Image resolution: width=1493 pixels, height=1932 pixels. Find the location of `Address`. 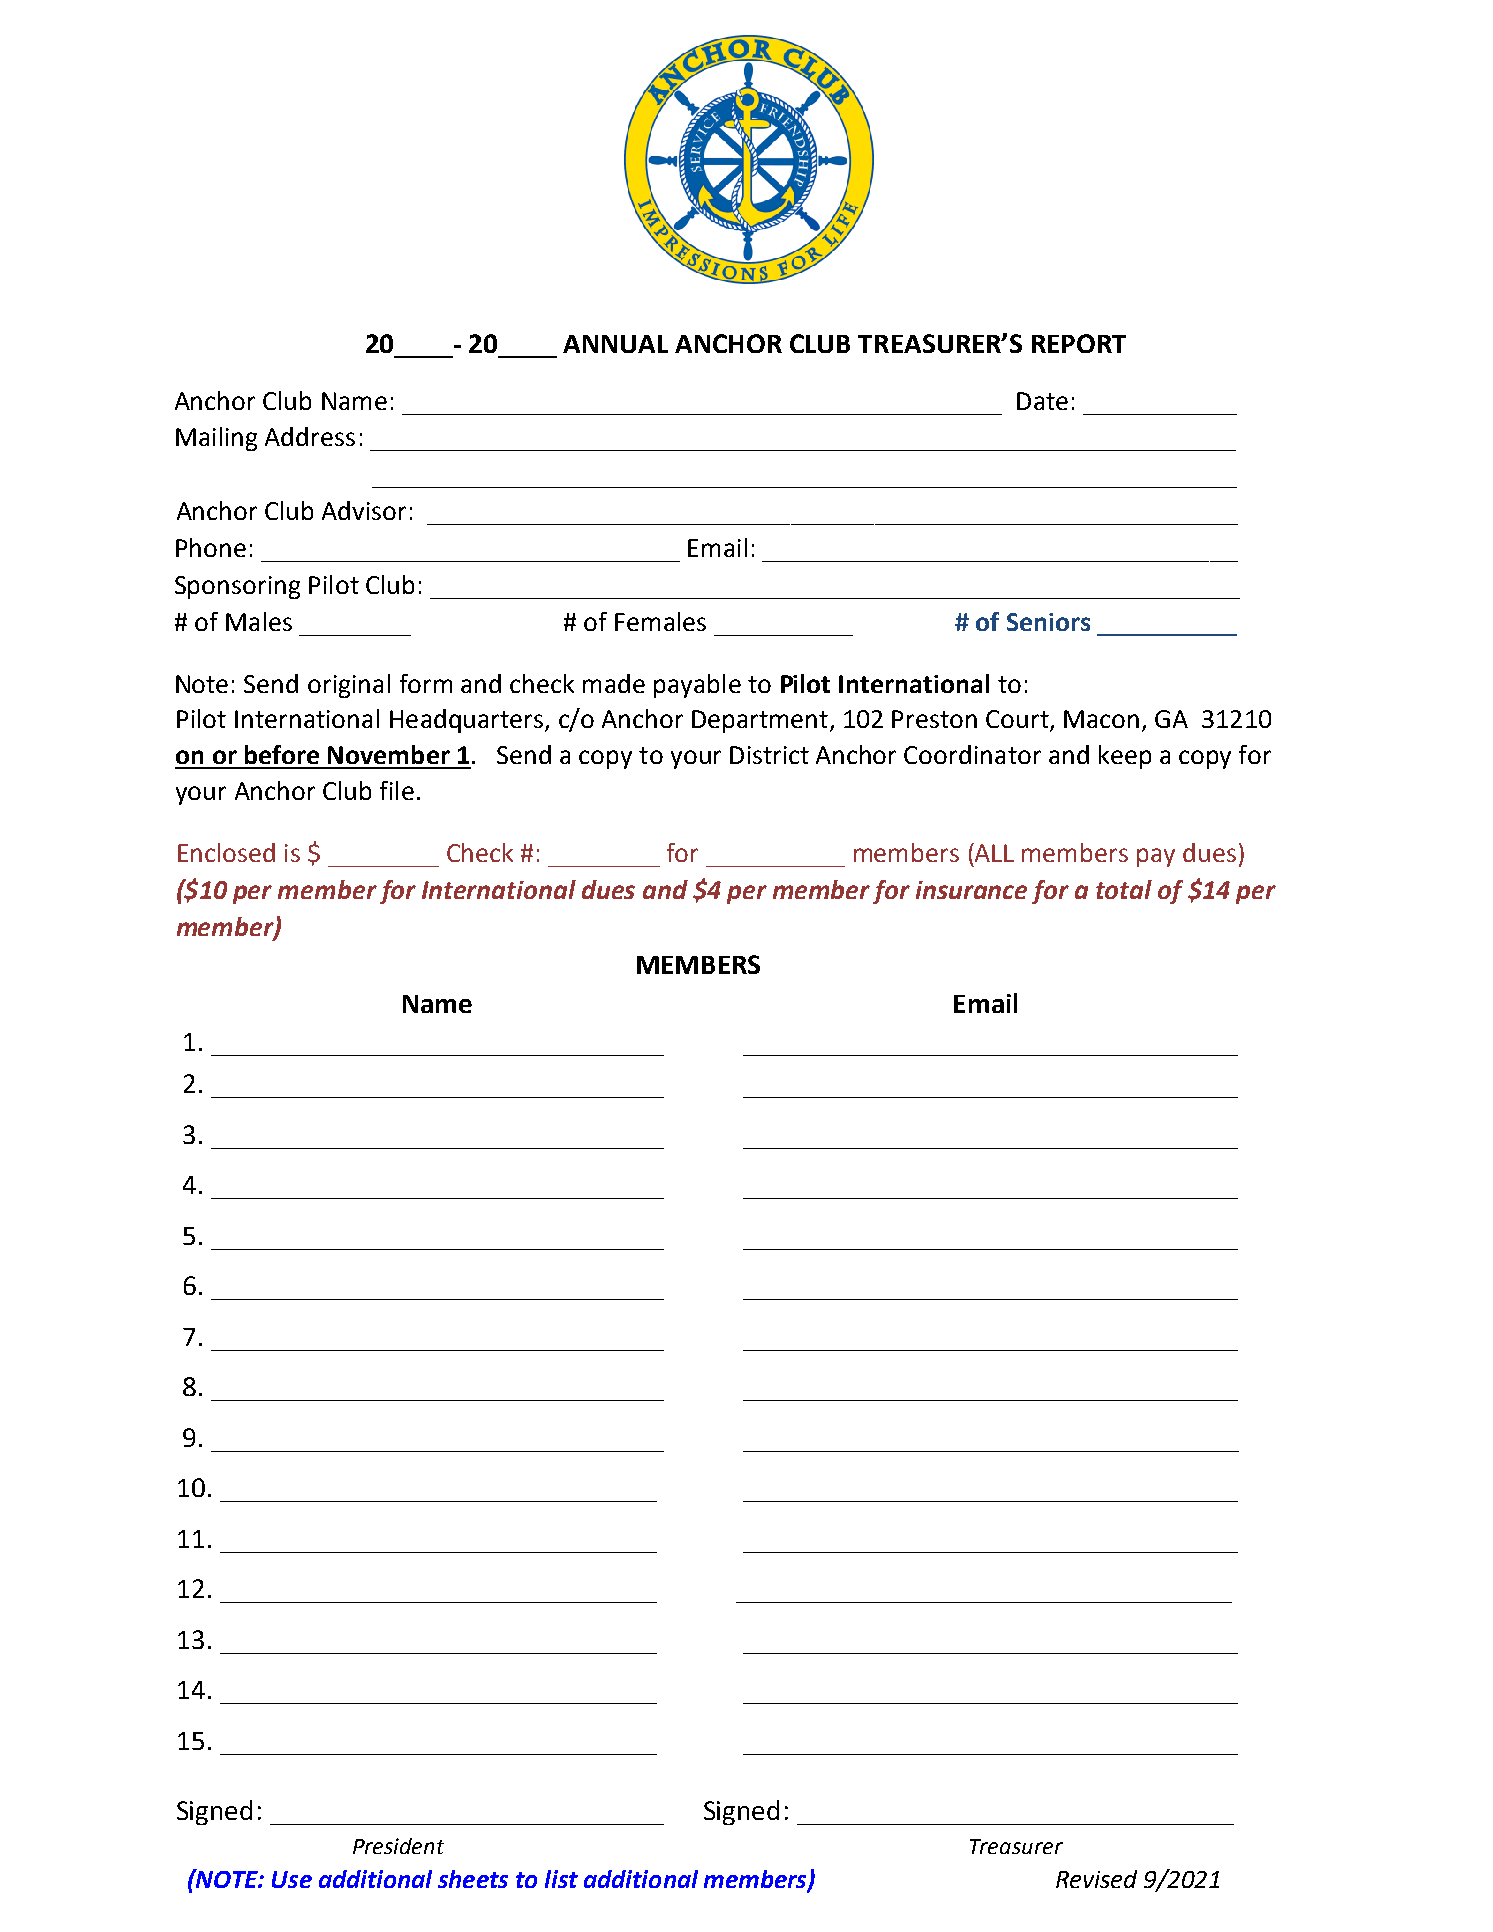

Address is located at coordinates (310, 436).
